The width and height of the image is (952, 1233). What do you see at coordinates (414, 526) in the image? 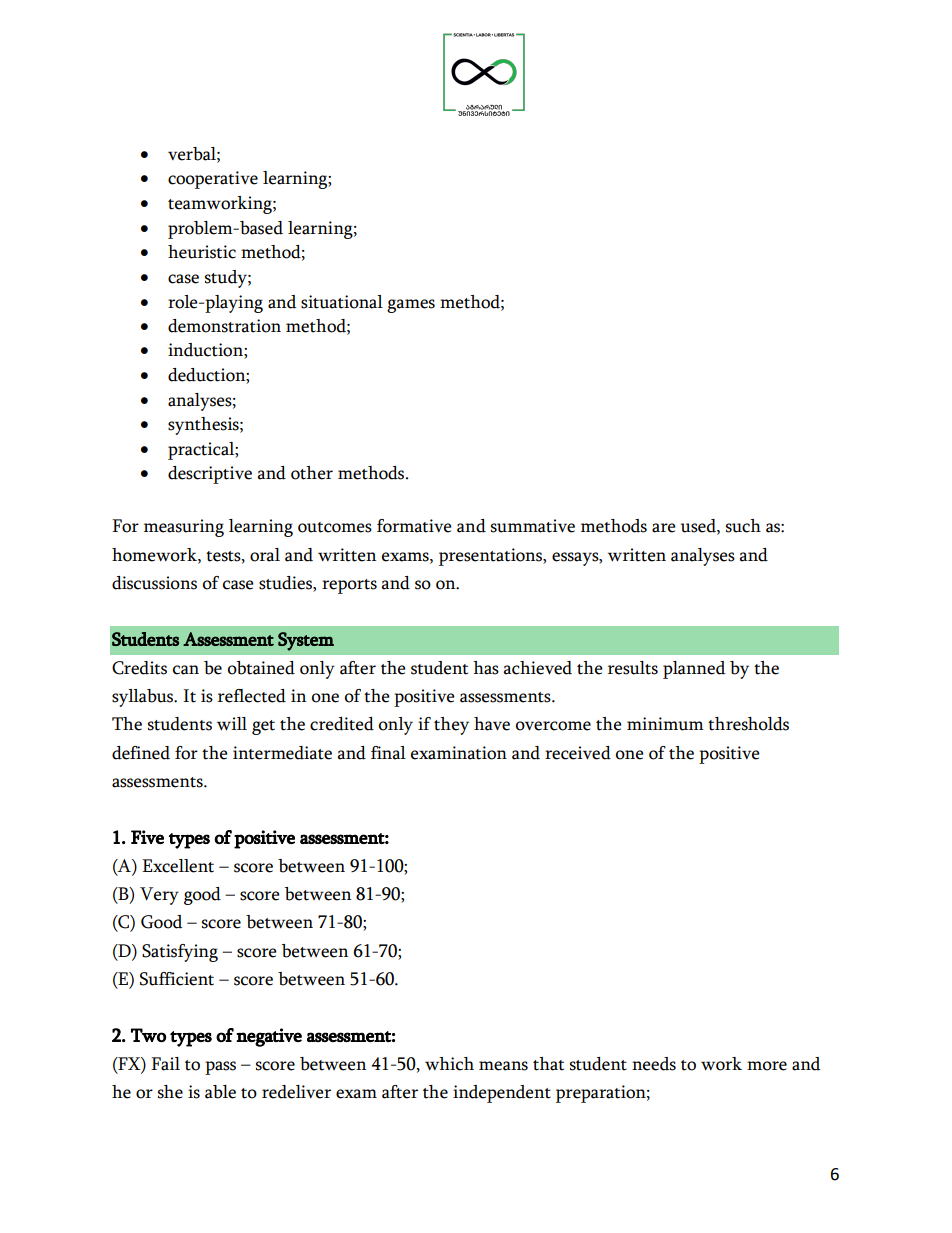
I see `formative` at bounding box center [414, 526].
